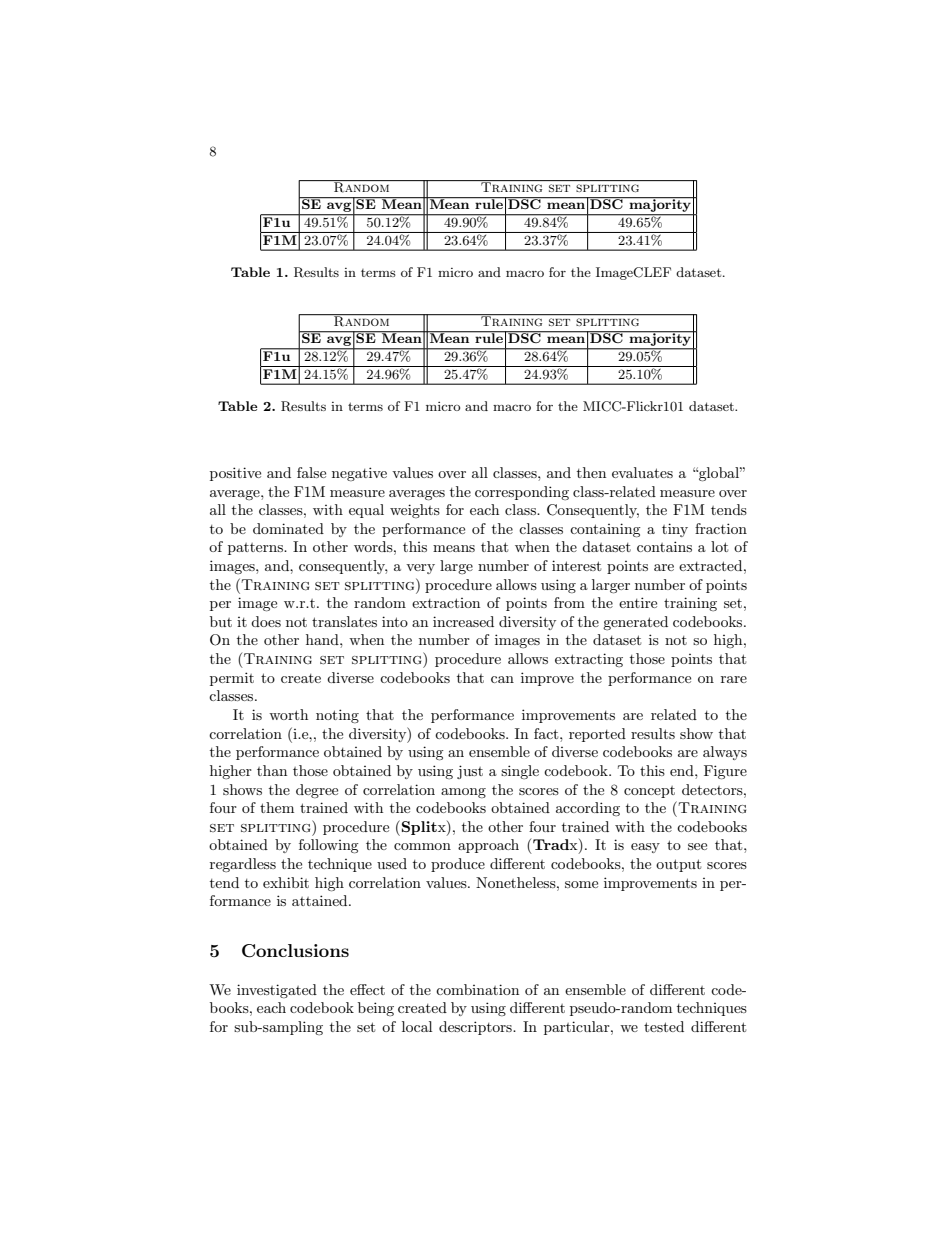 The height and width of the image is (1233, 952). I want to click on following, so click(329, 846).
